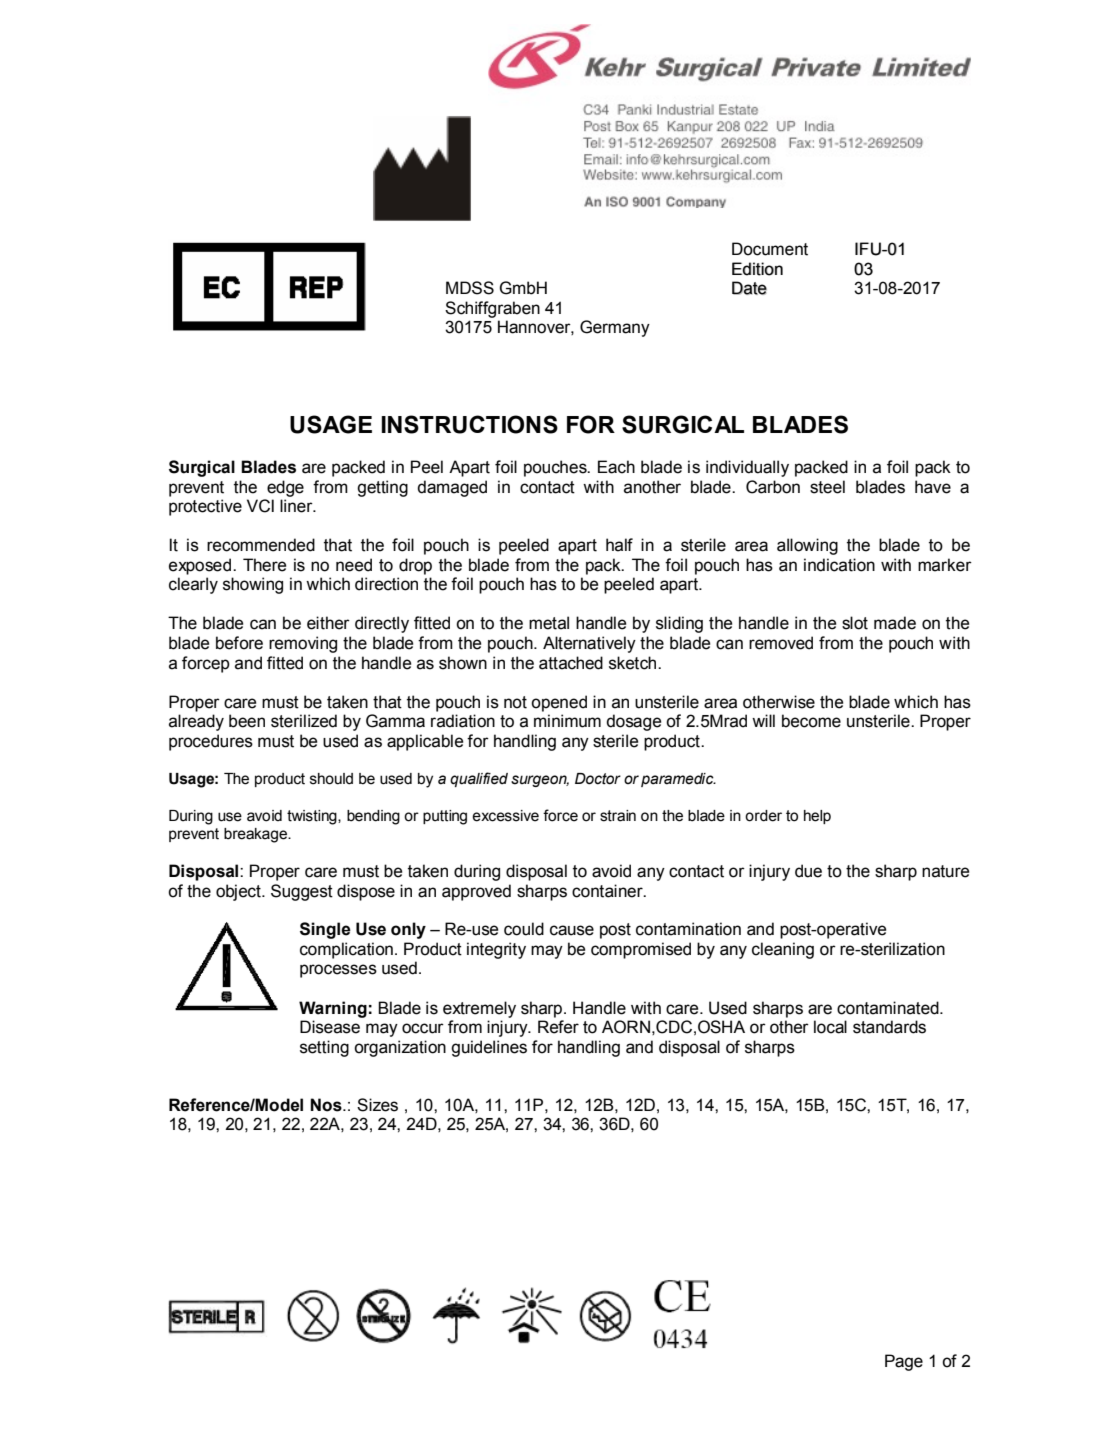 The image size is (1104, 1429). Describe the element at coordinates (770, 249) in the screenshot. I see `Document` at that location.
